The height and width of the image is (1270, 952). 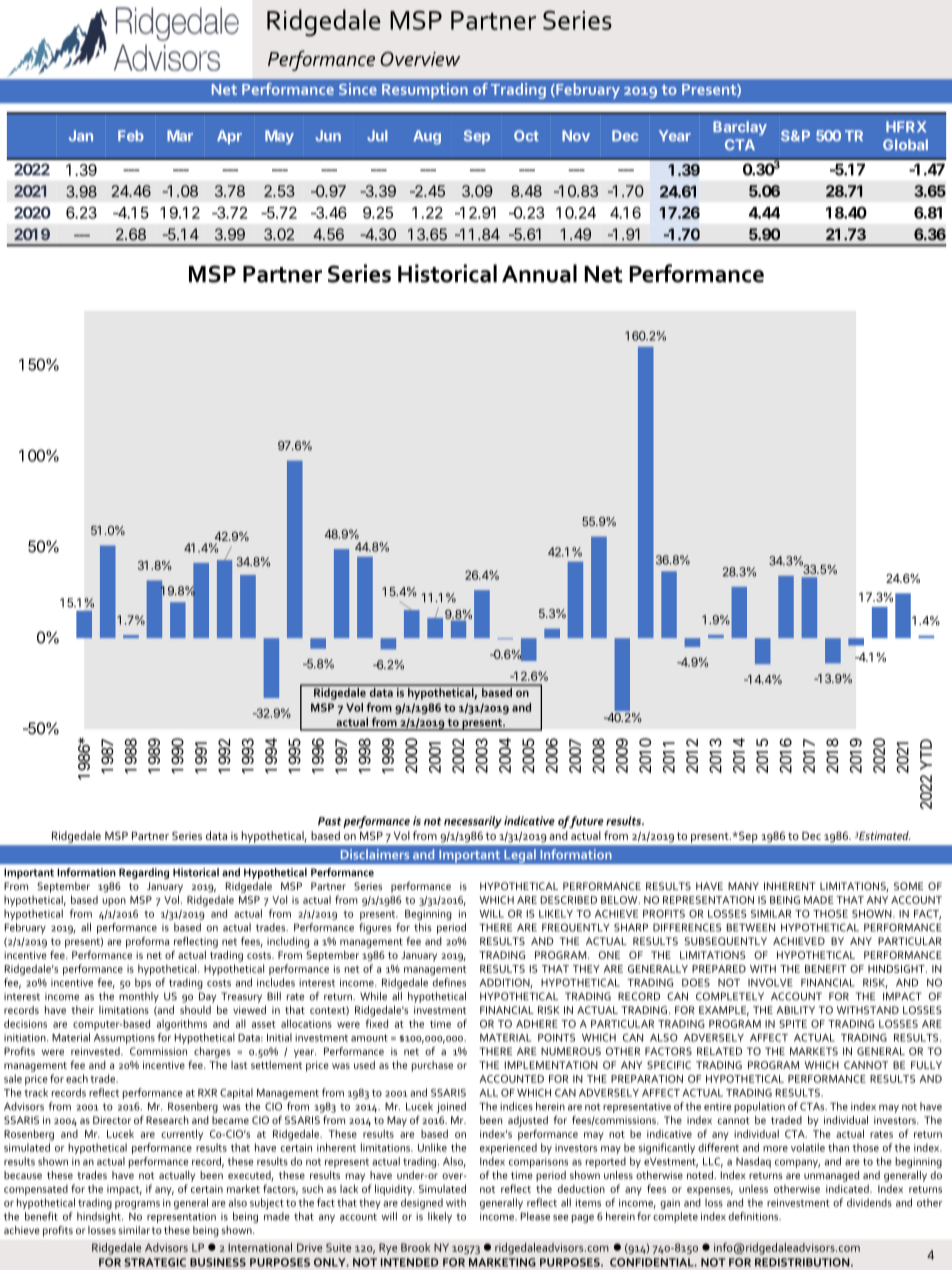 What do you see at coordinates (905, 144) in the image?
I see `Global` at bounding box center [905, 144].
